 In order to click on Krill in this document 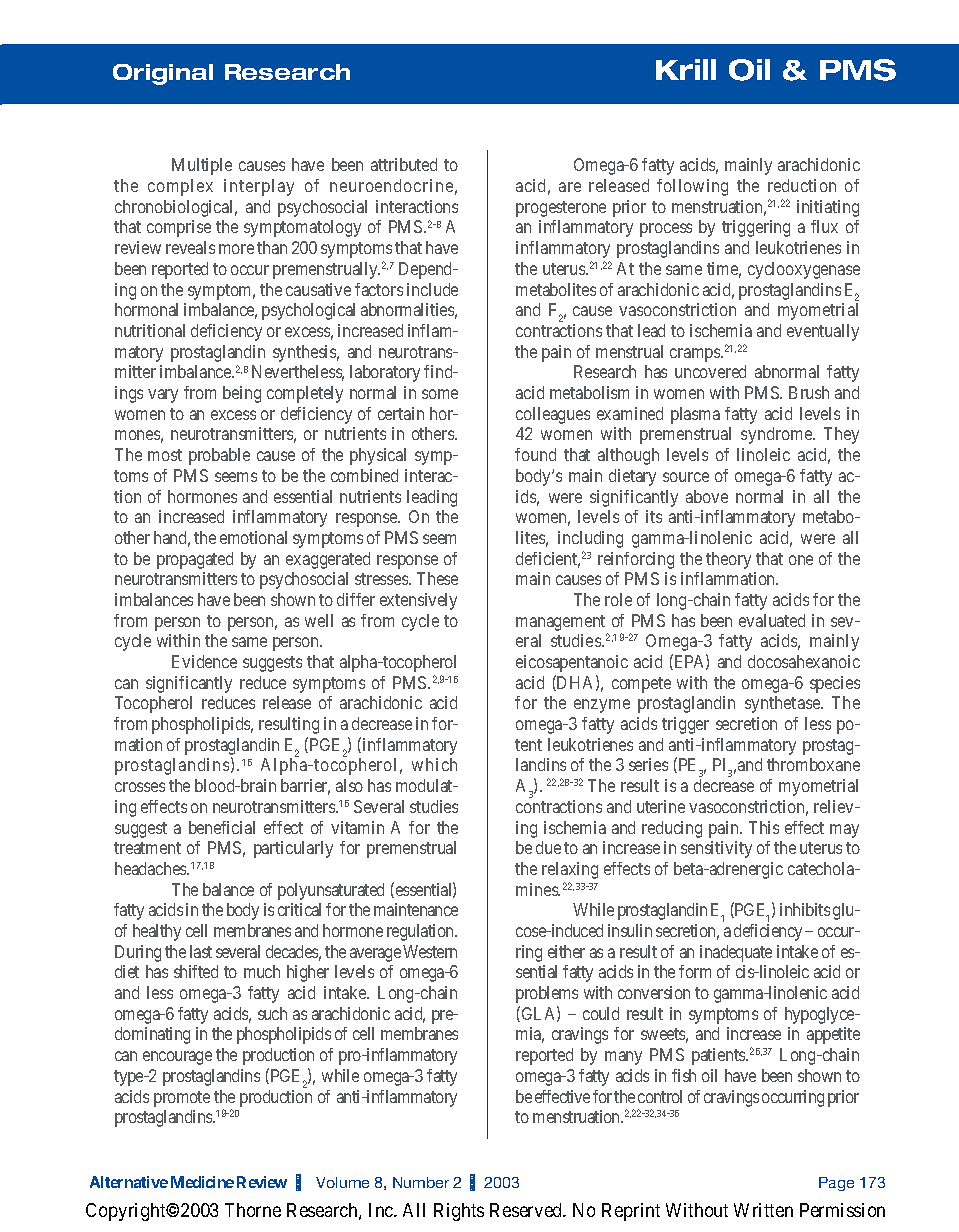, I will do `click(686, 69)`.
